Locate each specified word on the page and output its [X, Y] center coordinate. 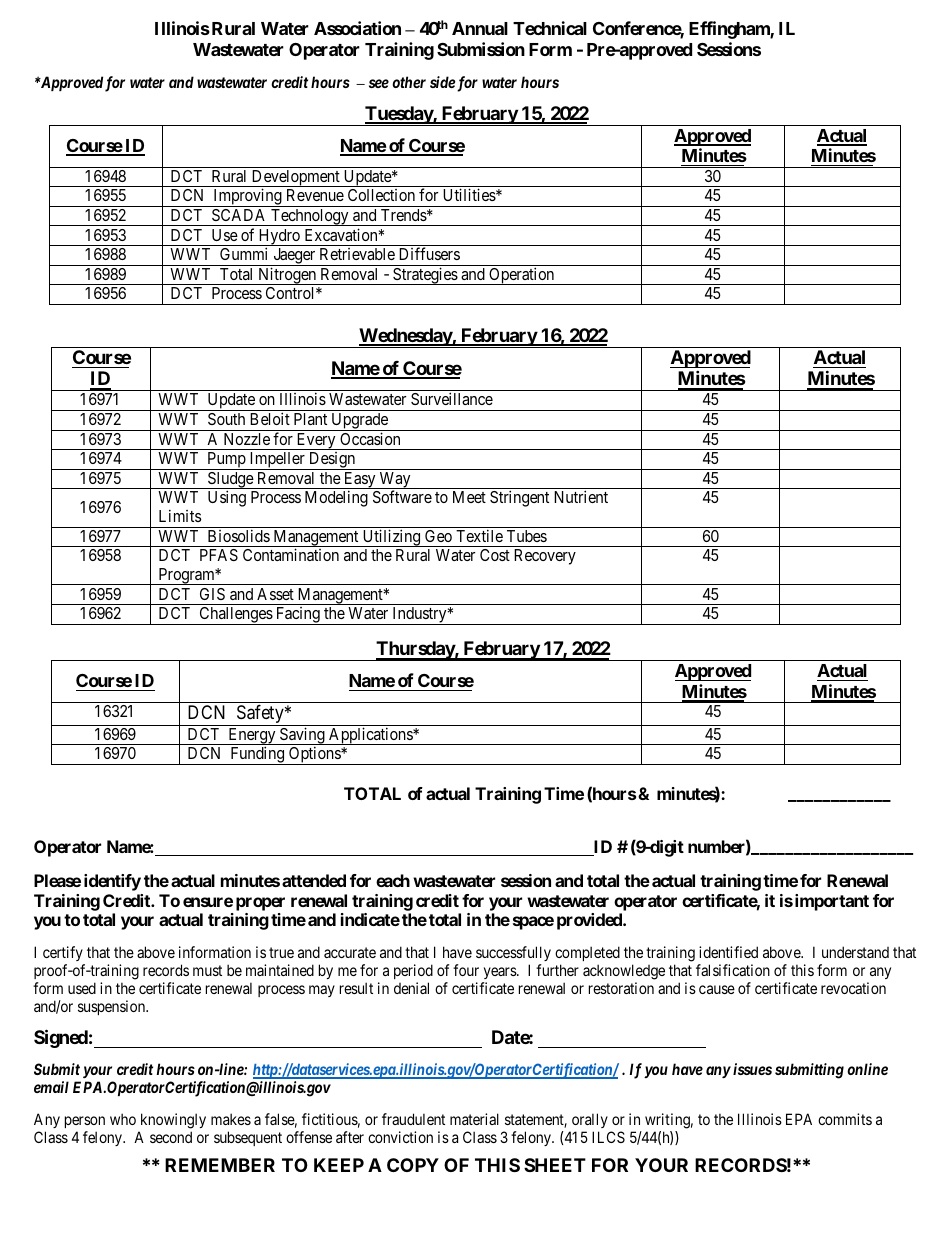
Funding [257, 755]
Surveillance [452, 398]
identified [728, 952]
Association [357, 28]
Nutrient [581, 496]
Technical [550, 28]
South [226, 419]
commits [845, 1119]
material [474, 1119]
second [171, 1137]
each [393, 880]
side [442, 82]
